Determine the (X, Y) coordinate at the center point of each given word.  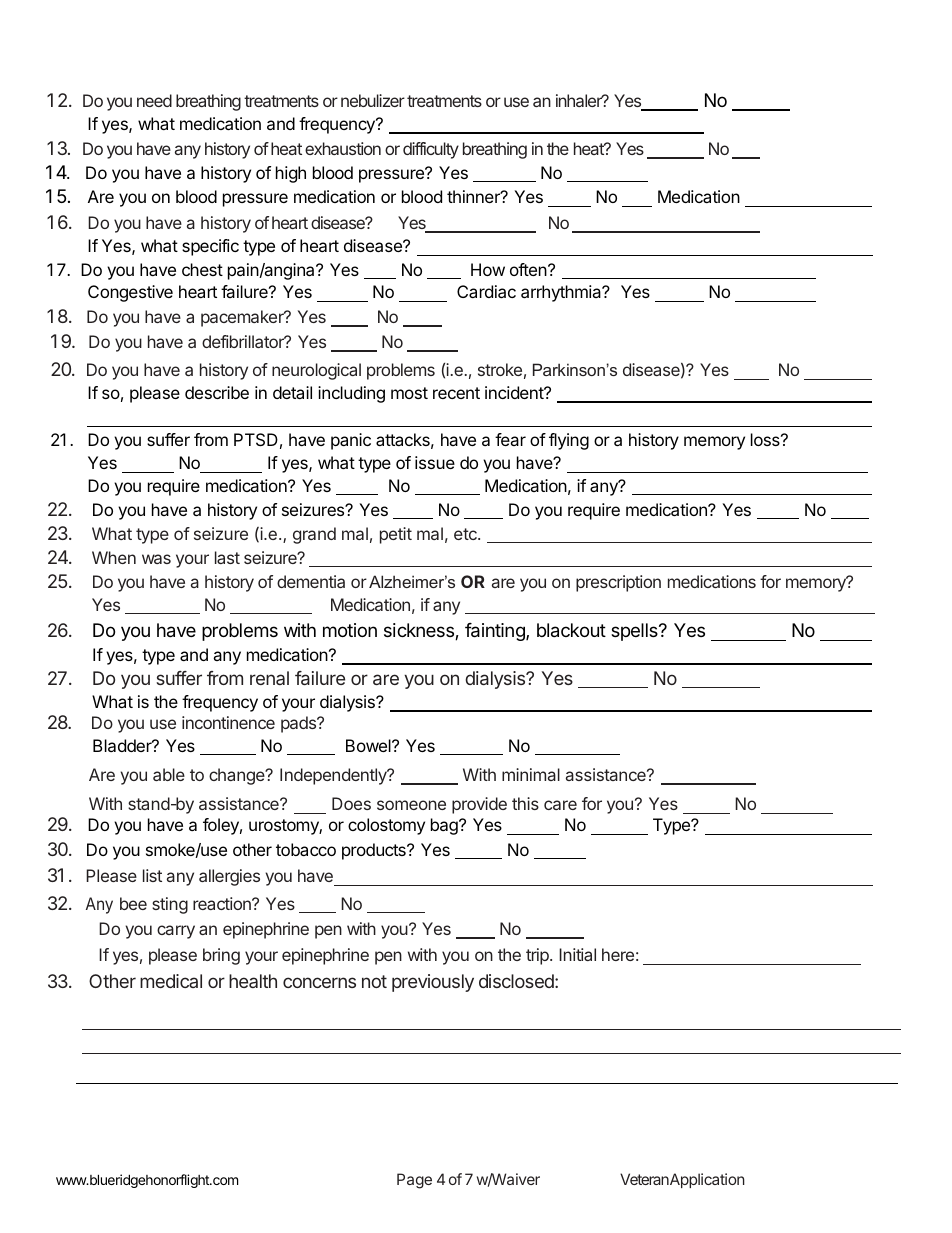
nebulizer (373, 100)
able (169, 774)
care (560, 805)
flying (569, 441)
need (154, 100)
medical (171, 981)
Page (414, 1181)
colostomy (386, 826)
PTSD (256, 439)
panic (351, 441)
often (529, 269)
